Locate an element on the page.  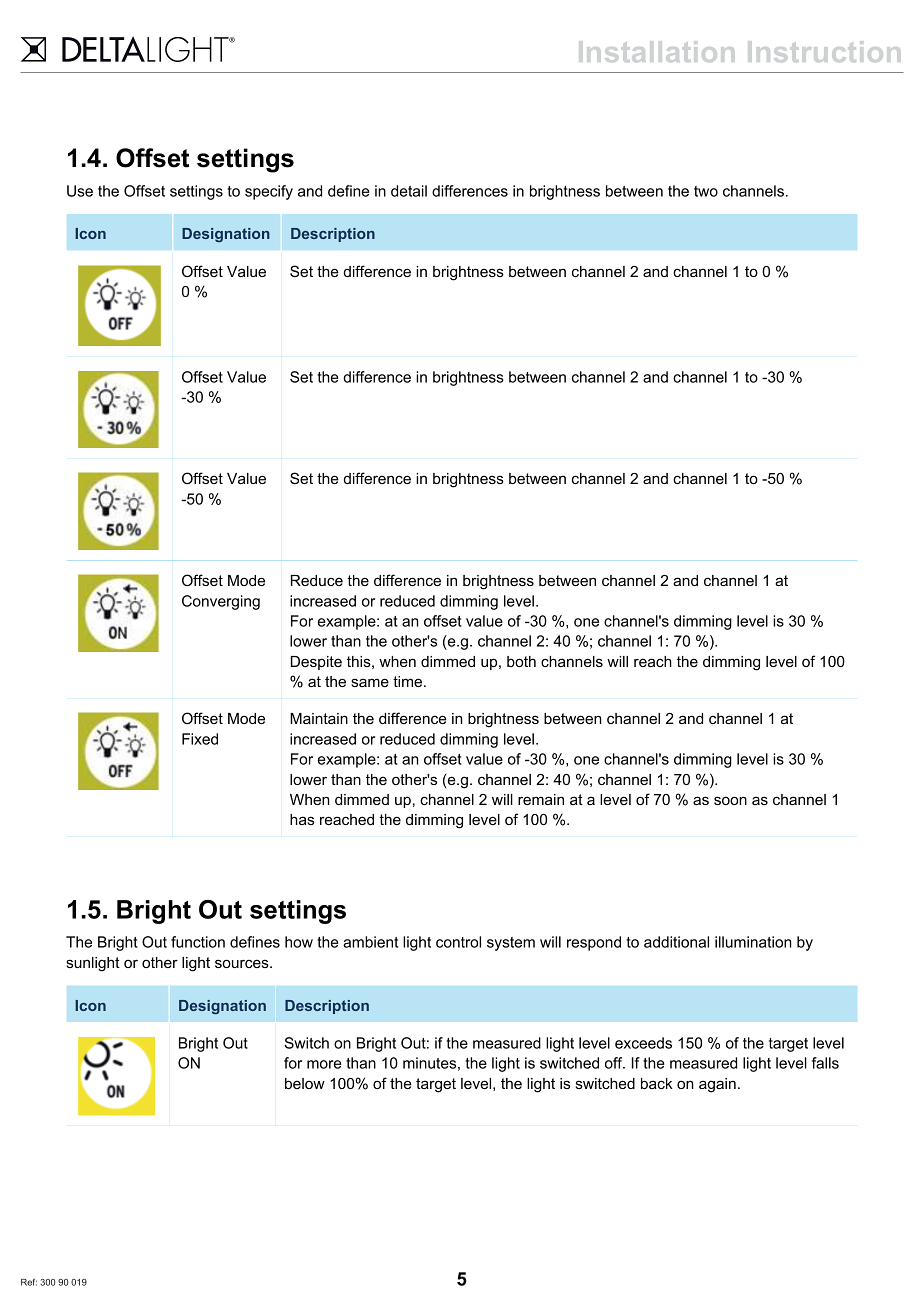
soon is located at coordinates (730, 800).
